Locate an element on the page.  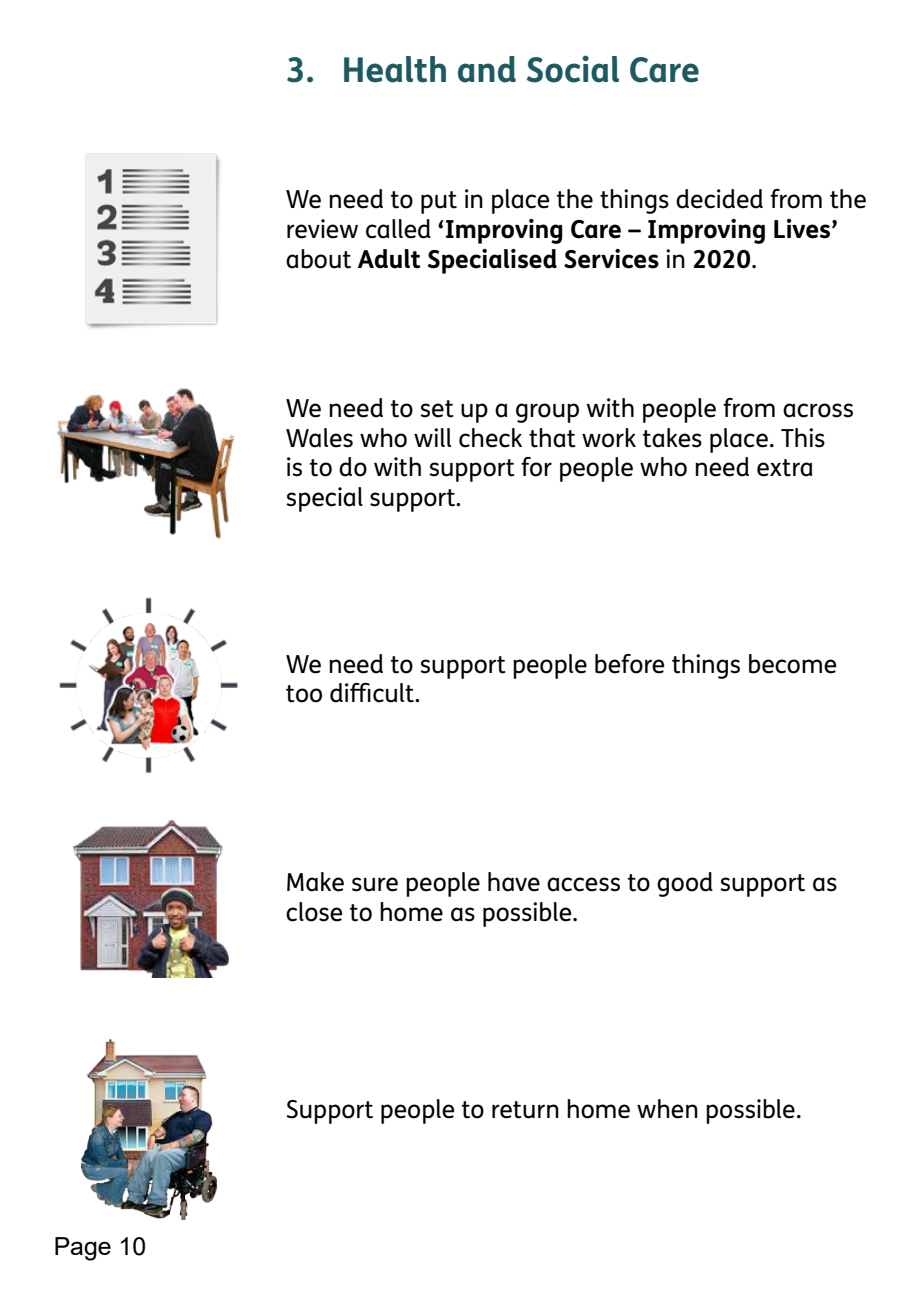
return is located at coordinates (525, 1110).
